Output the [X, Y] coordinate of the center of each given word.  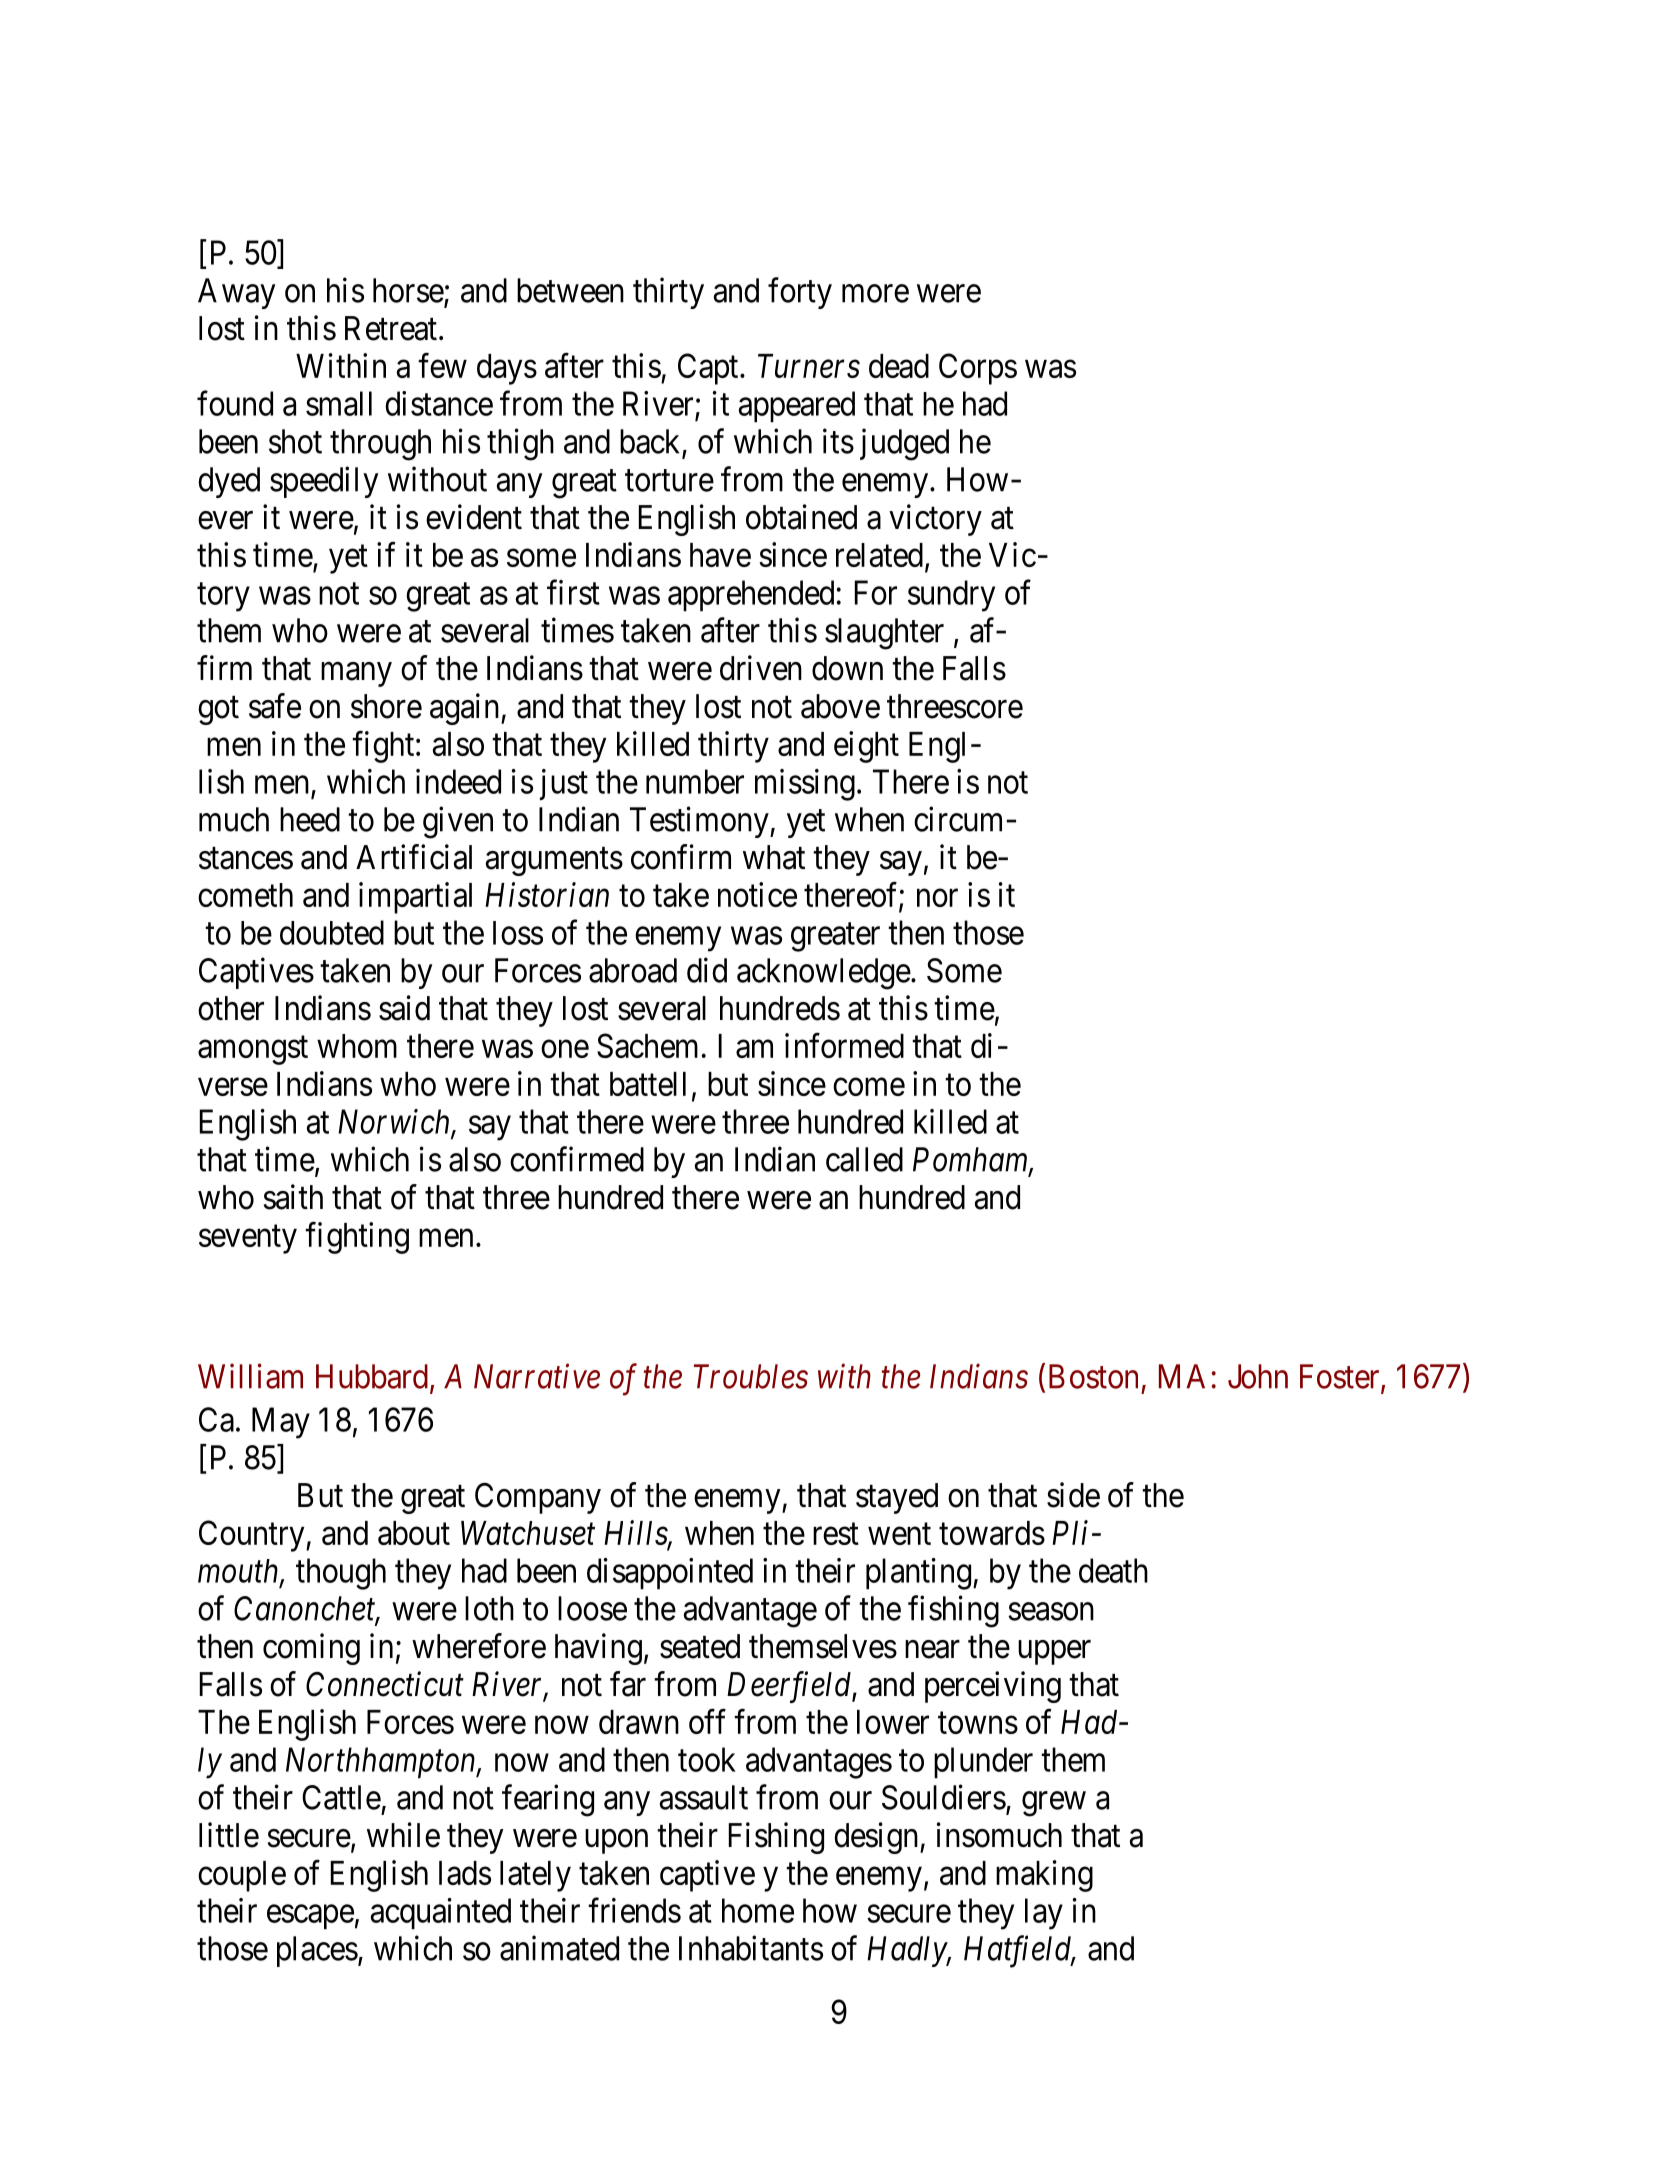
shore [386, 706]
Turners [809, 366]
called [864, 1159]
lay [1044, 1914]
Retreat [391, 328]
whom [357, 1046]
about [414, 1533]
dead [899, 366]
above [840, 706]
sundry [951, 596]
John [1258, 1376]
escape [310, 1917]
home [758, 1910]
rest [836, 1534]
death [1113, 1570]
